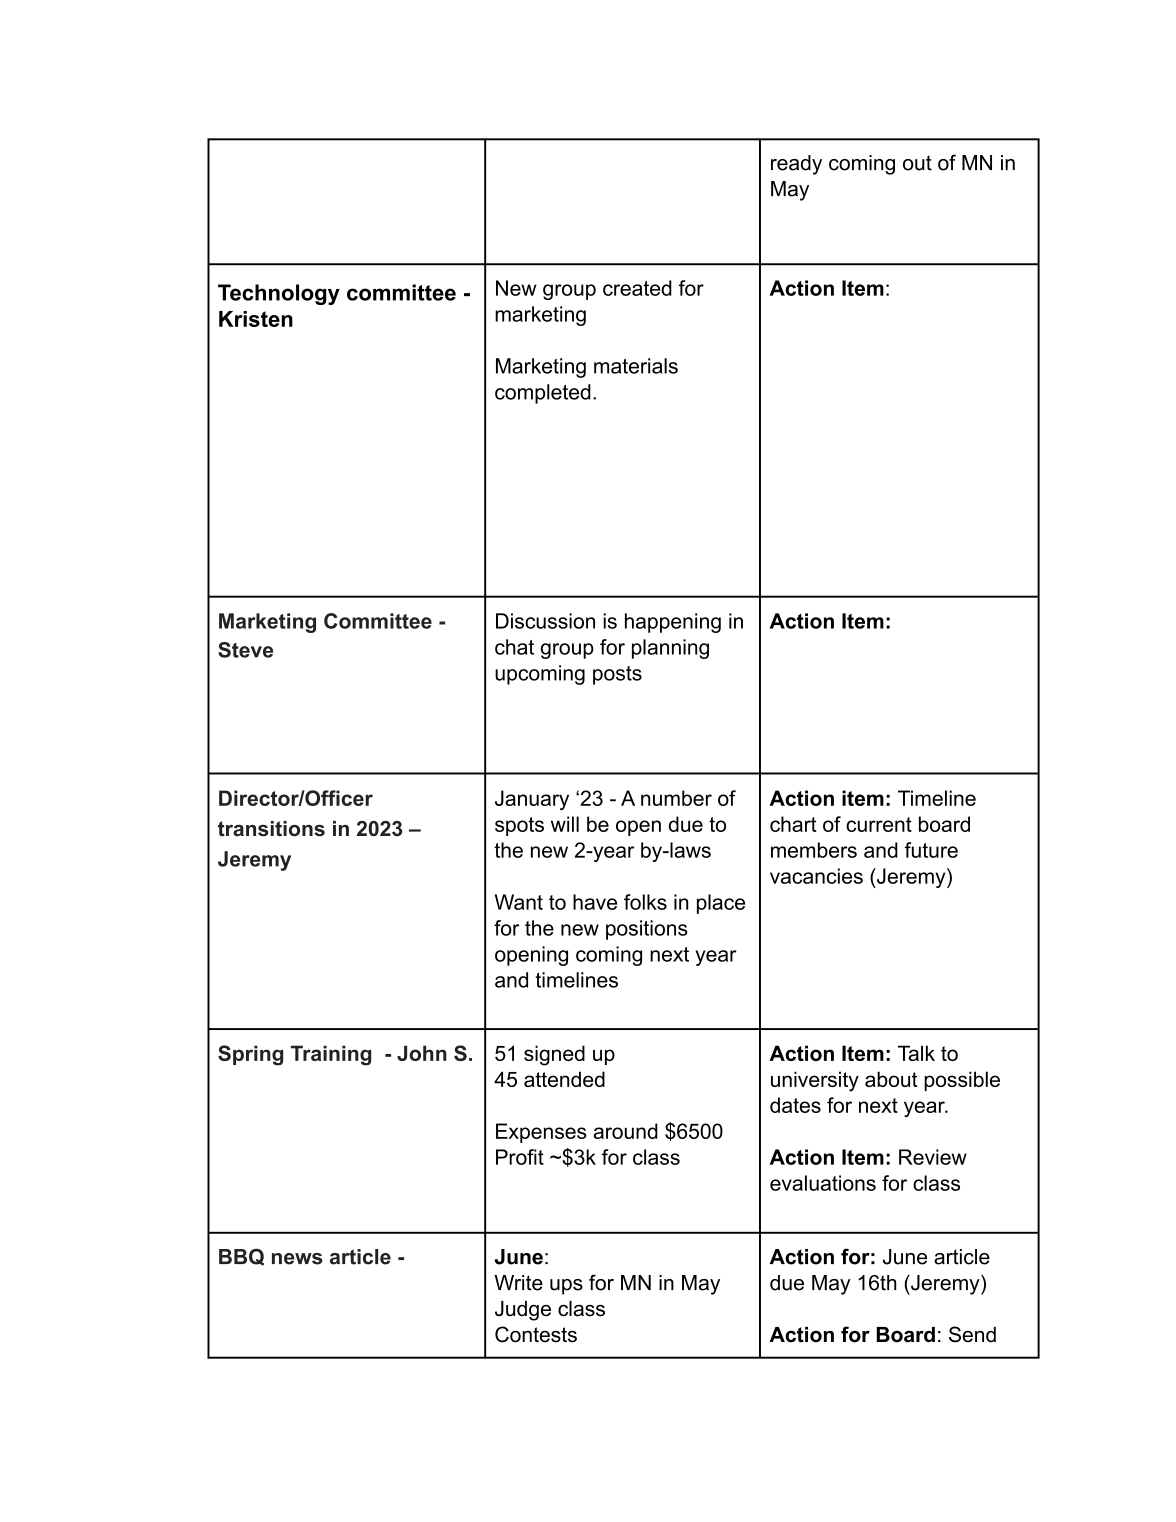  Describe the element at coordinates (271, 829) in the page. I see `transitions` at that location.
